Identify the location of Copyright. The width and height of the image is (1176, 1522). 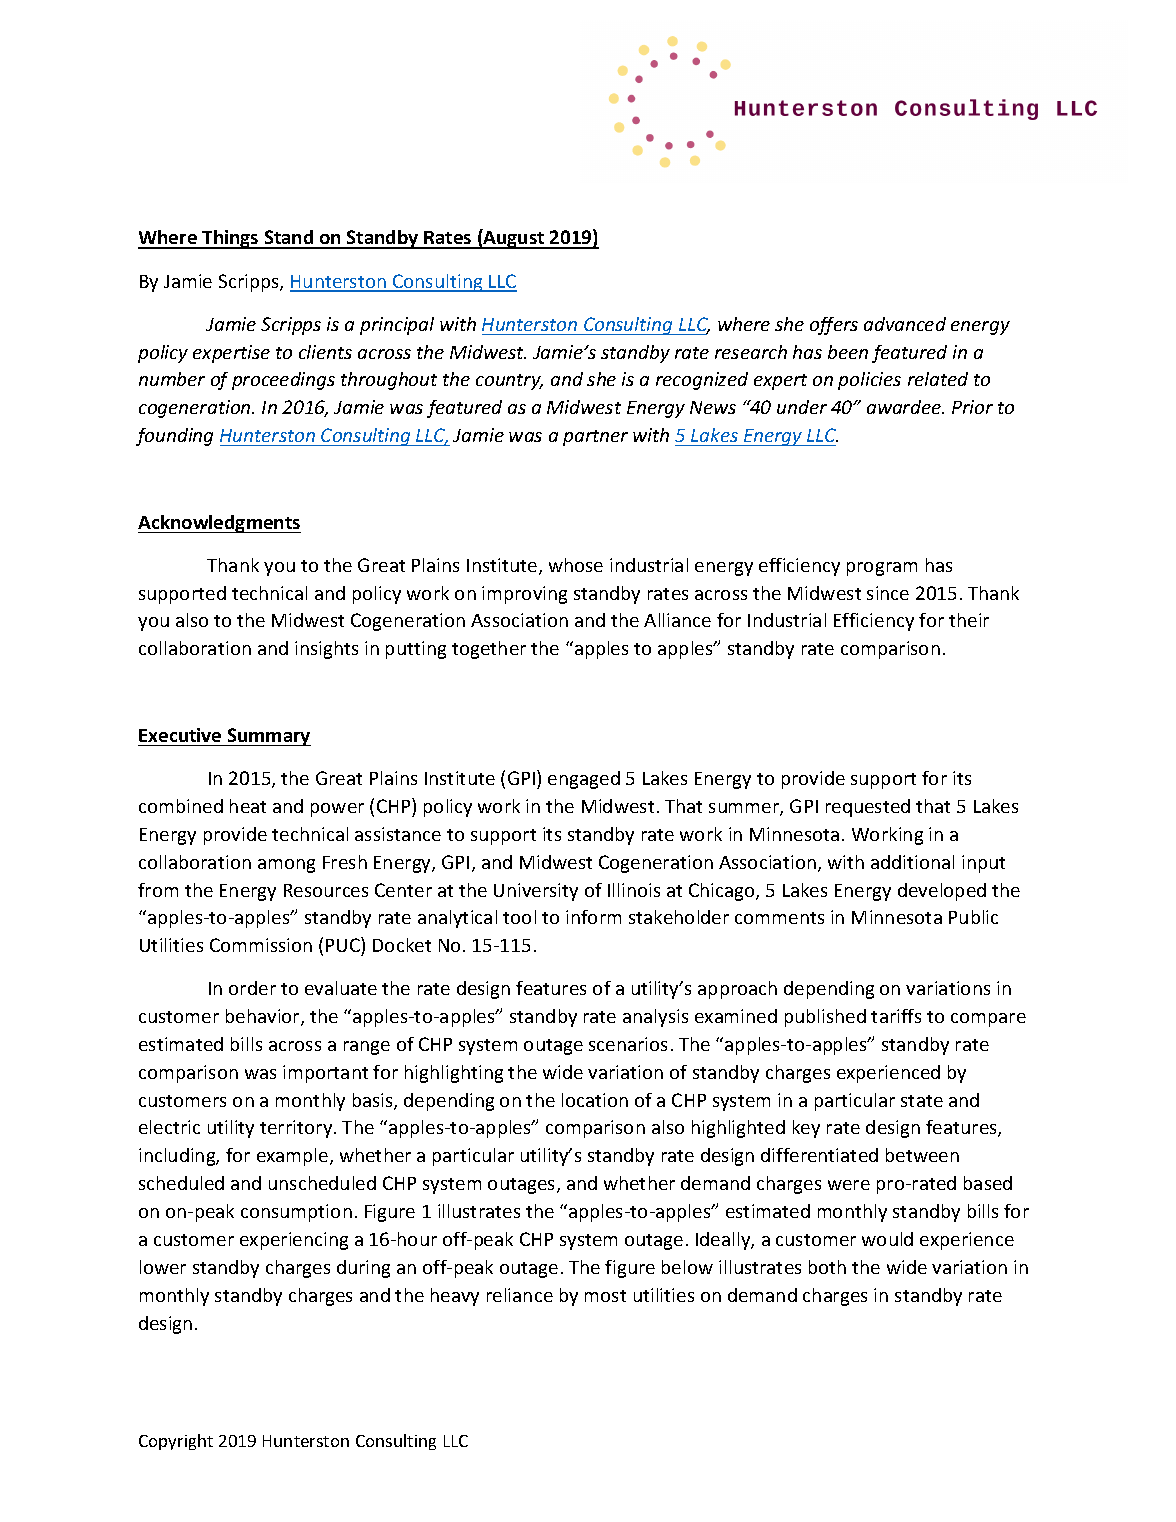
(176, 1442).
